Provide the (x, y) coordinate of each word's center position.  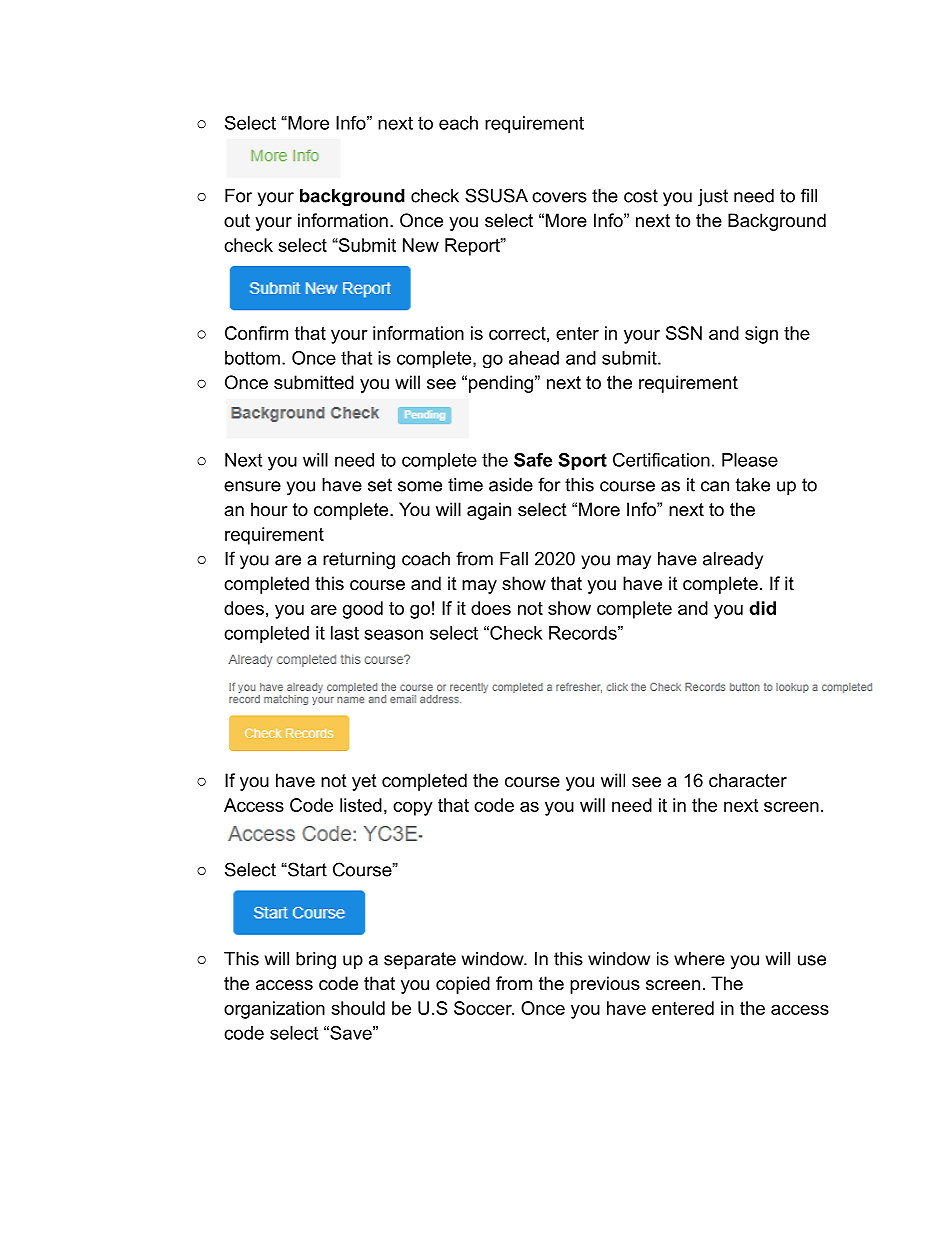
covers (559, 197)
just (713, 197)
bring (316, 960)
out (237, 220)
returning (359, 560)
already (733, 560)
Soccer (484, 1008)
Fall (514, 559)
